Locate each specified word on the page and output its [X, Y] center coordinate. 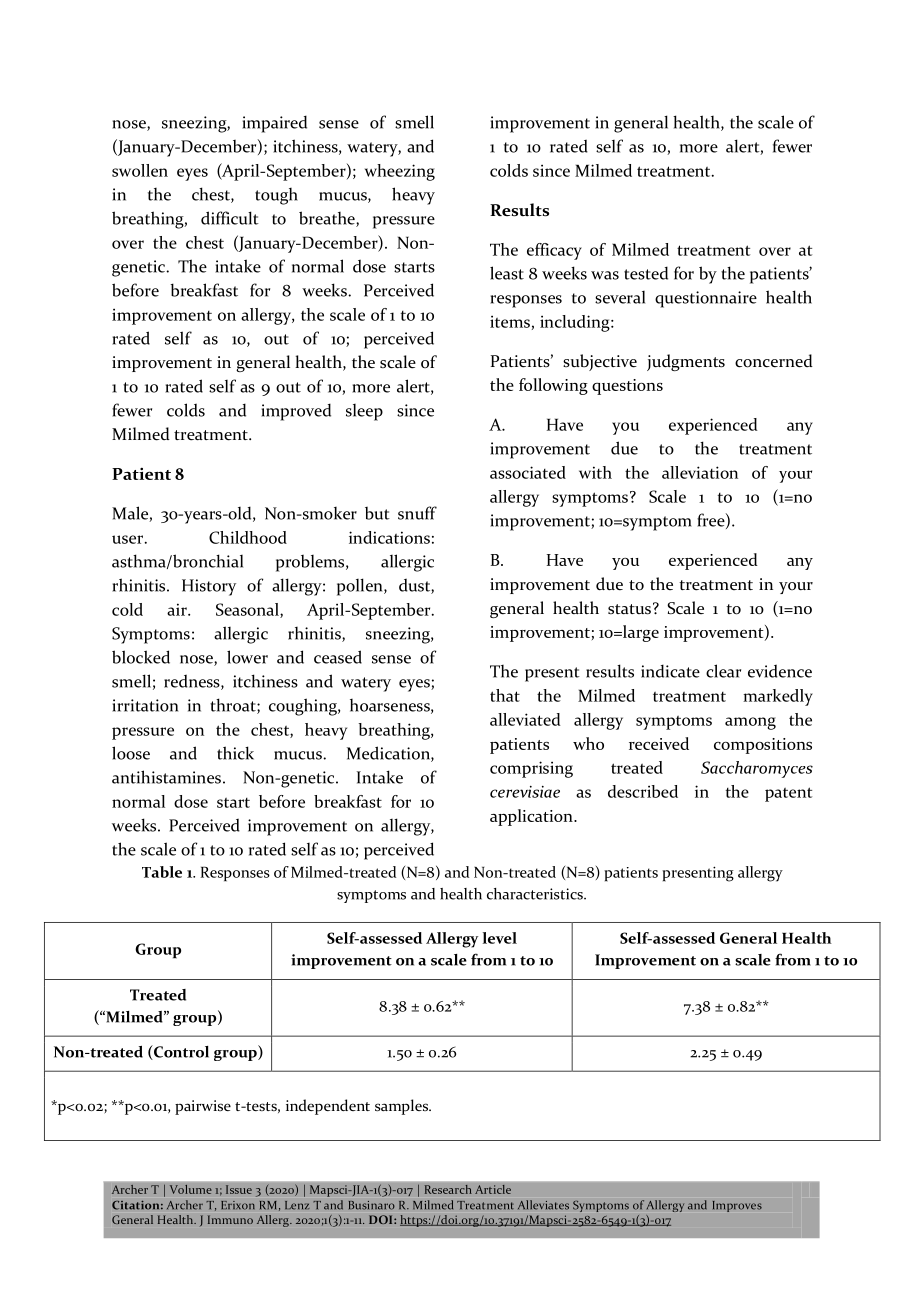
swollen [140, 170]
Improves [737, 1206]
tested [646, 273]
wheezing [400, 172]
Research [448, 1189]
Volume [190, 1189]
